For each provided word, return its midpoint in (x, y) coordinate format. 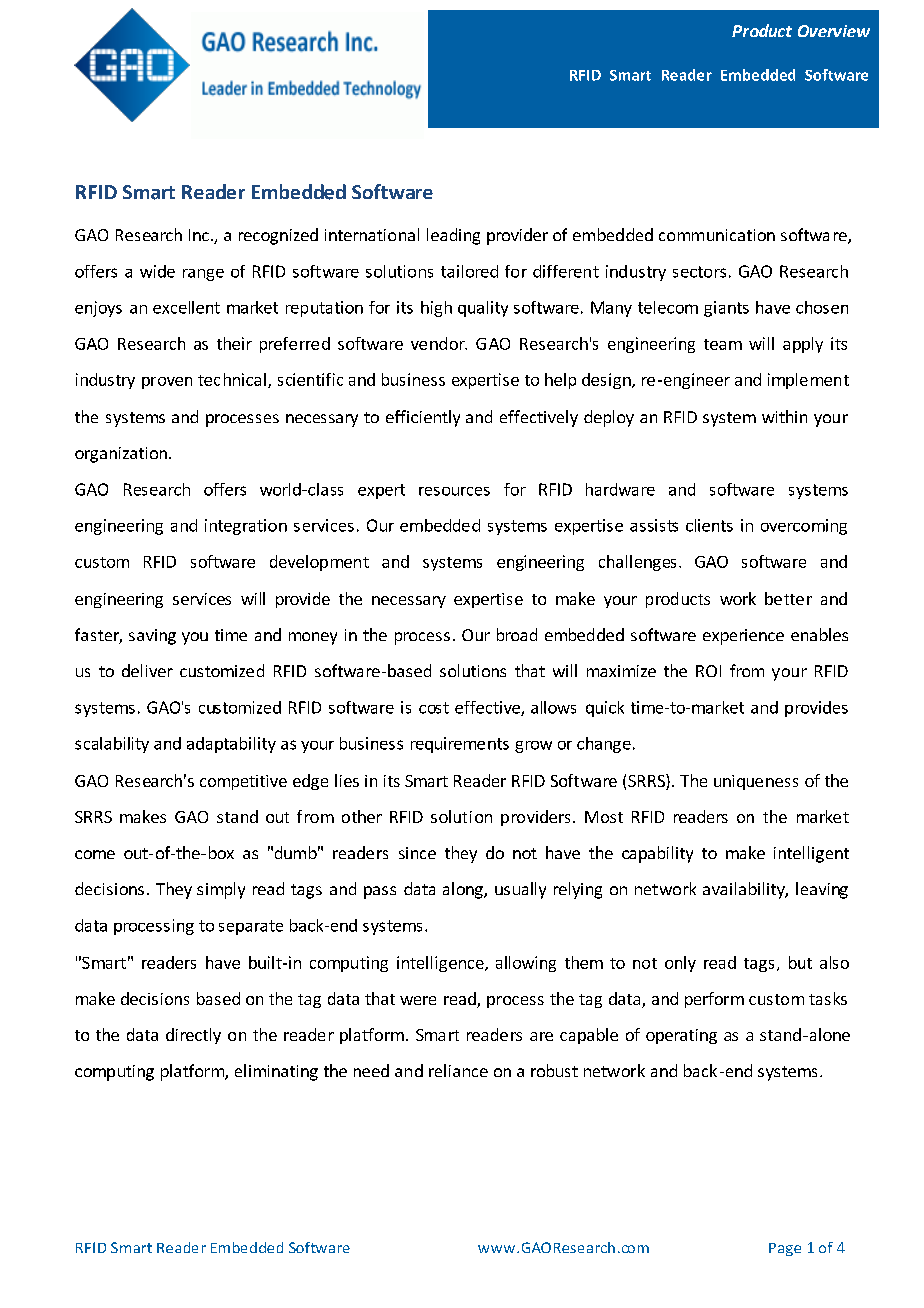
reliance (458, 1070)
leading (453, 236)
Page (785, 1249)
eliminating (276, 1072)
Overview (834, 31)
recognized (278, 236)
